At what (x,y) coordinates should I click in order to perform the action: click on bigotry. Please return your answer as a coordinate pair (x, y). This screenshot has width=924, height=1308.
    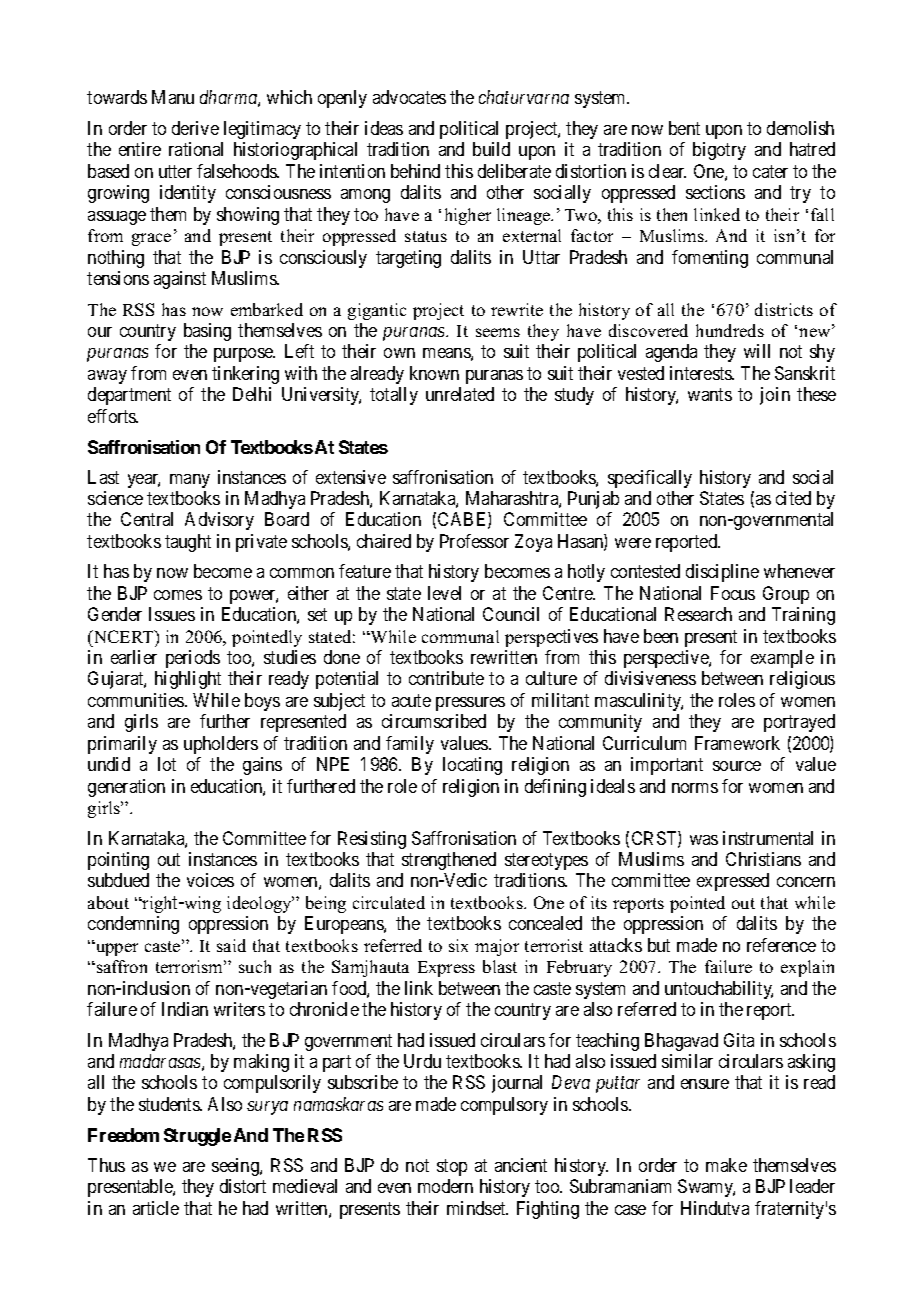
    Looking at the image, I should click on (719, 151).
